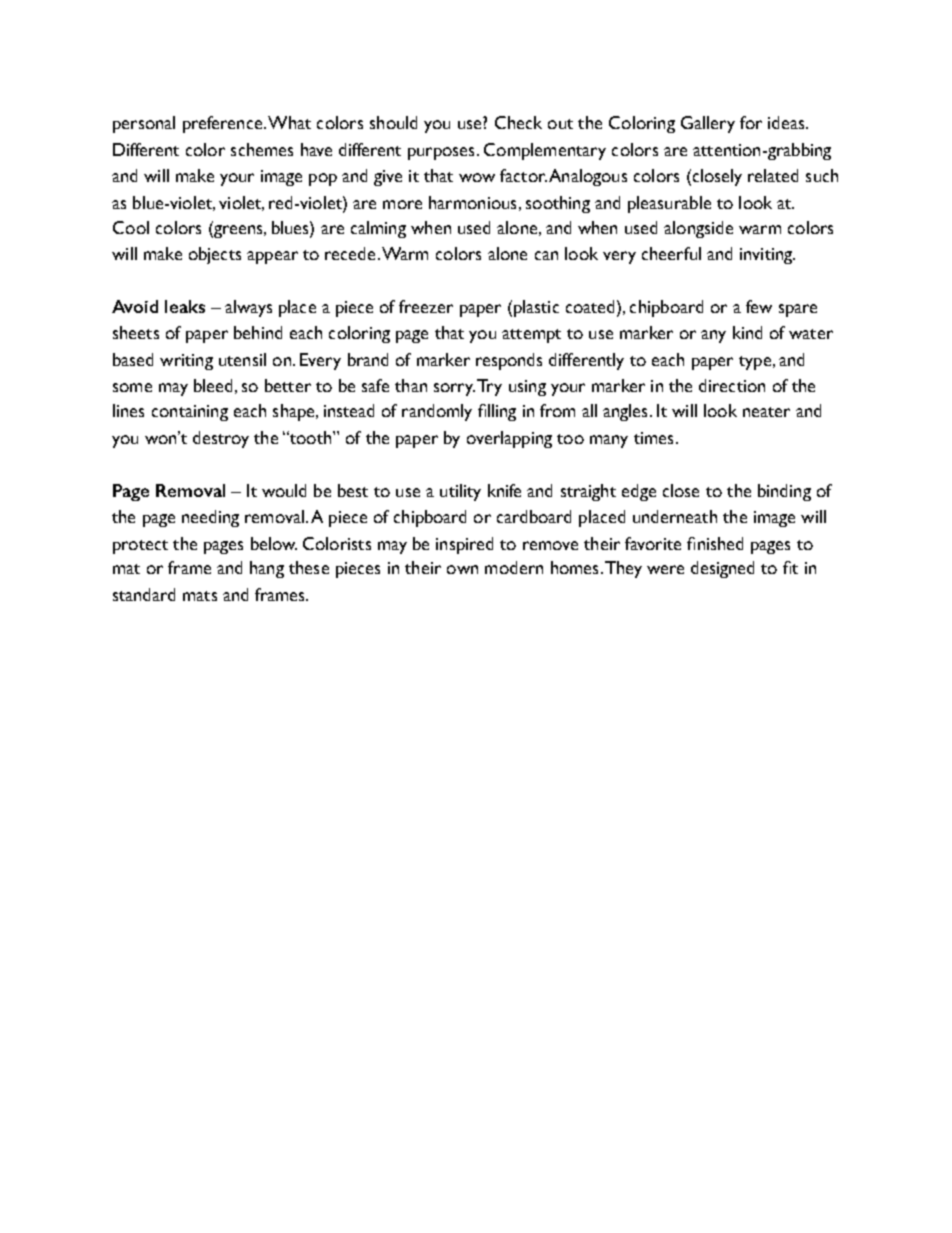 The image size is (952, 1233). What do you see at coordinates (441, 153) in the screenshot?
I see `purposes` at bounding box center [441, 153].
